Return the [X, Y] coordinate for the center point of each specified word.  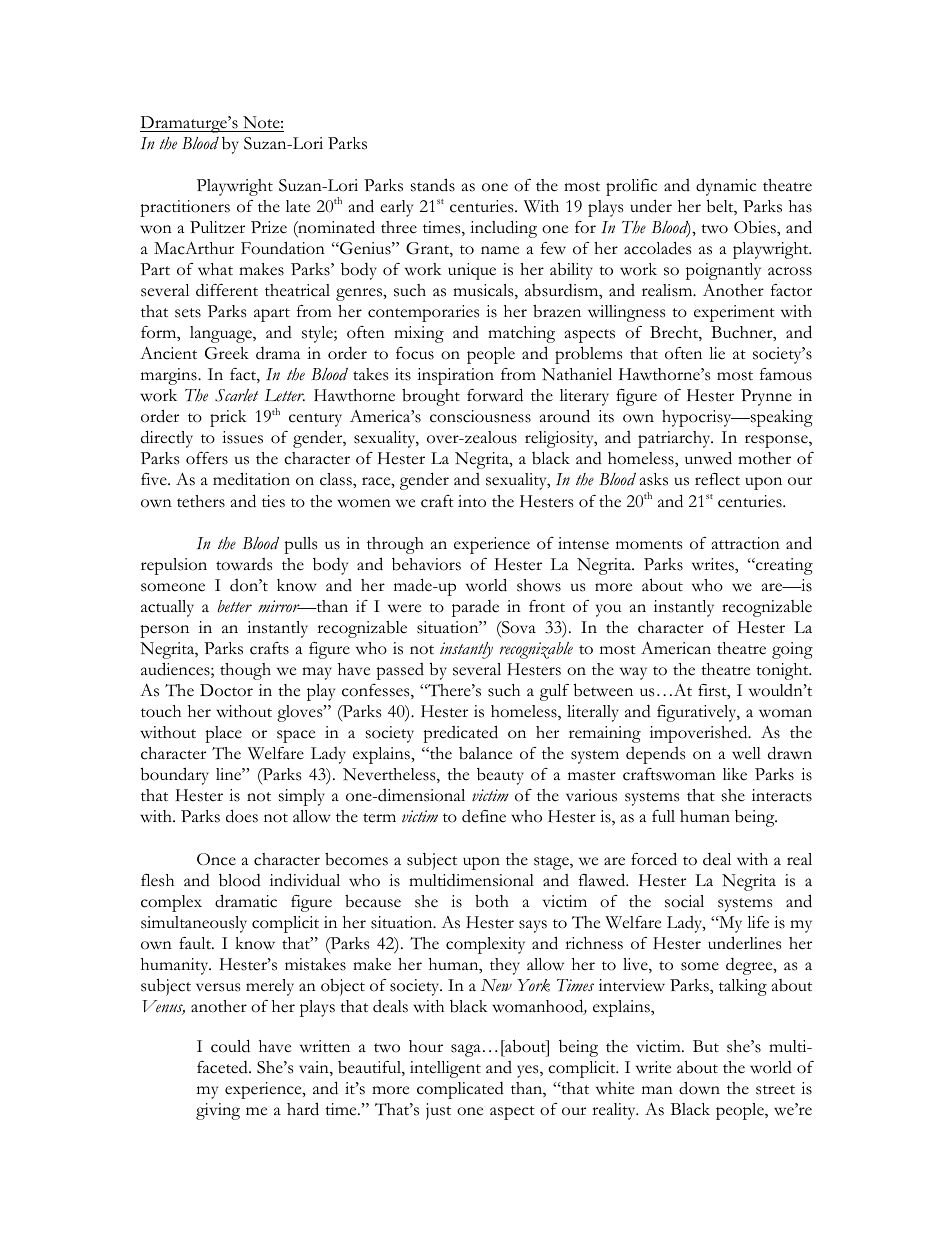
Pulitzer [217, 227]
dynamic [726, 187]
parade [475, 608]
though [245, 671]
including [503, 229]
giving [218, 1111]
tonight [783, 671]
